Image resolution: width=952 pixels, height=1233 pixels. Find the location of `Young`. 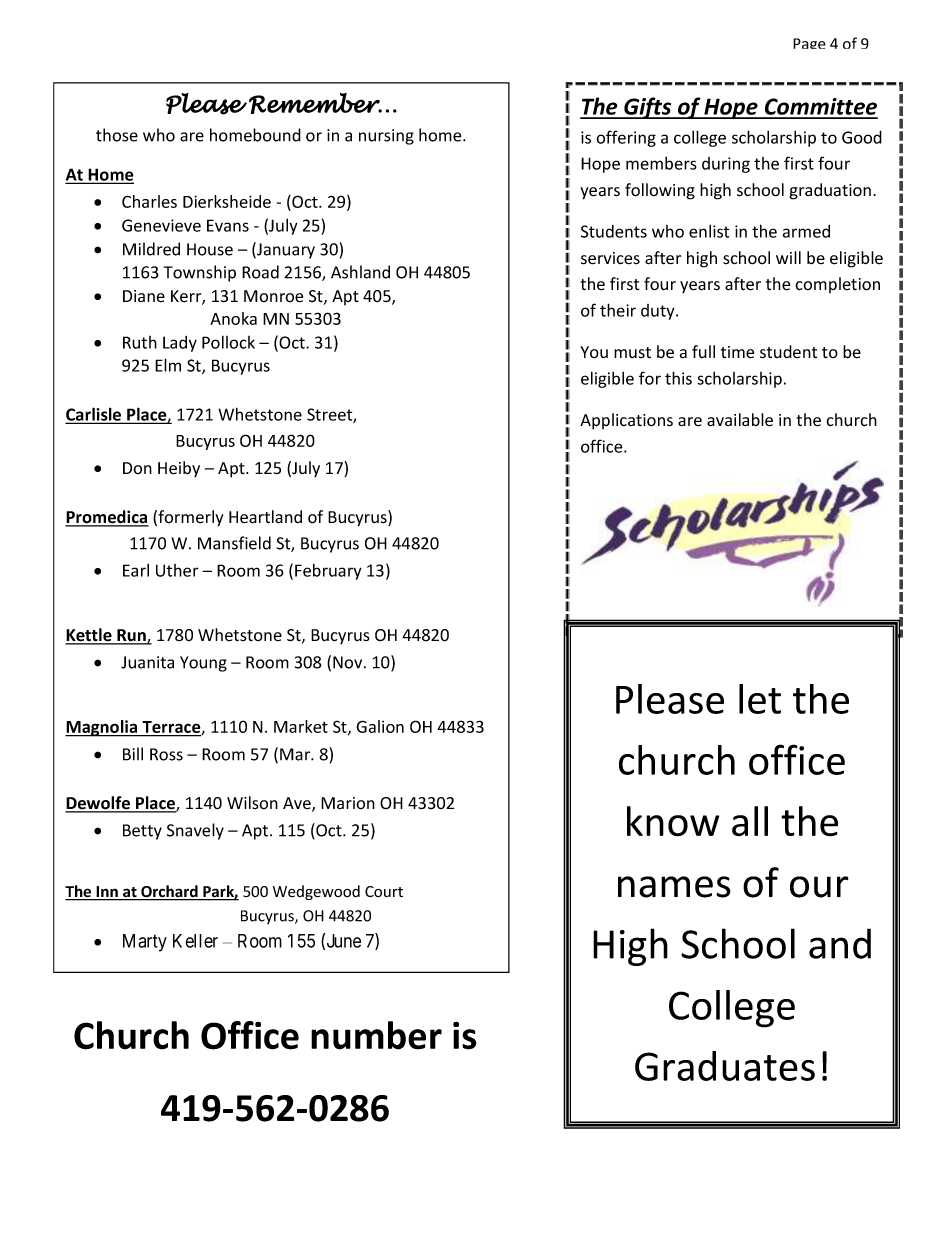

Young is located at coordinates (203, 664).
